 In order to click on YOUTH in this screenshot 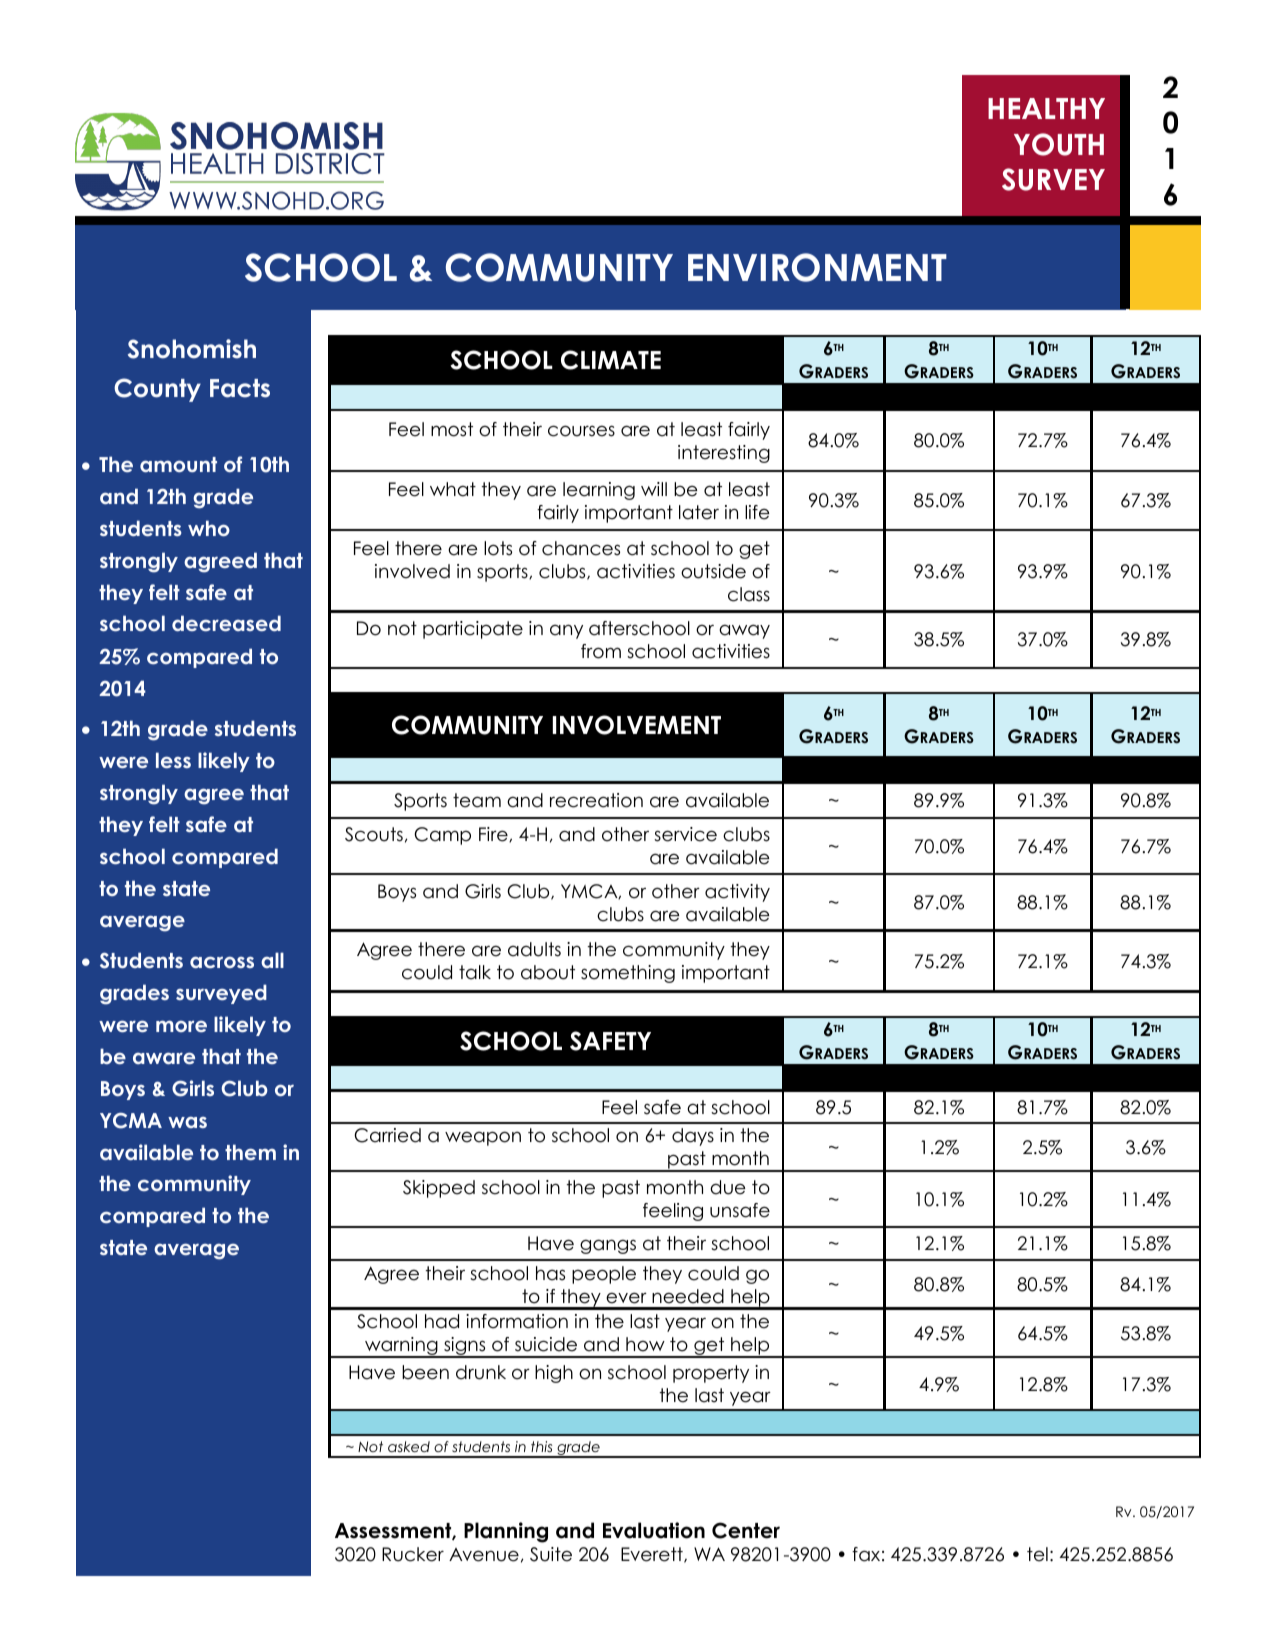, I will do `click(1059, 144)`.
